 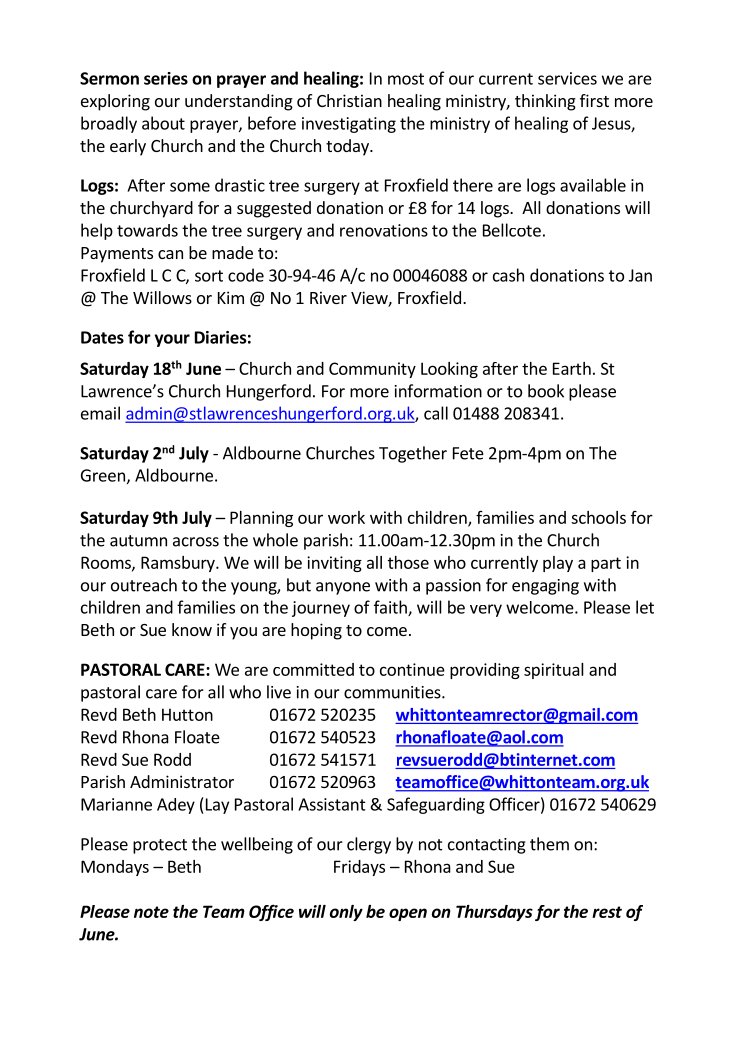 What do you see at coordinates (572, 368) in the image?
I see `Earth` at bounding box center [572, 368].
